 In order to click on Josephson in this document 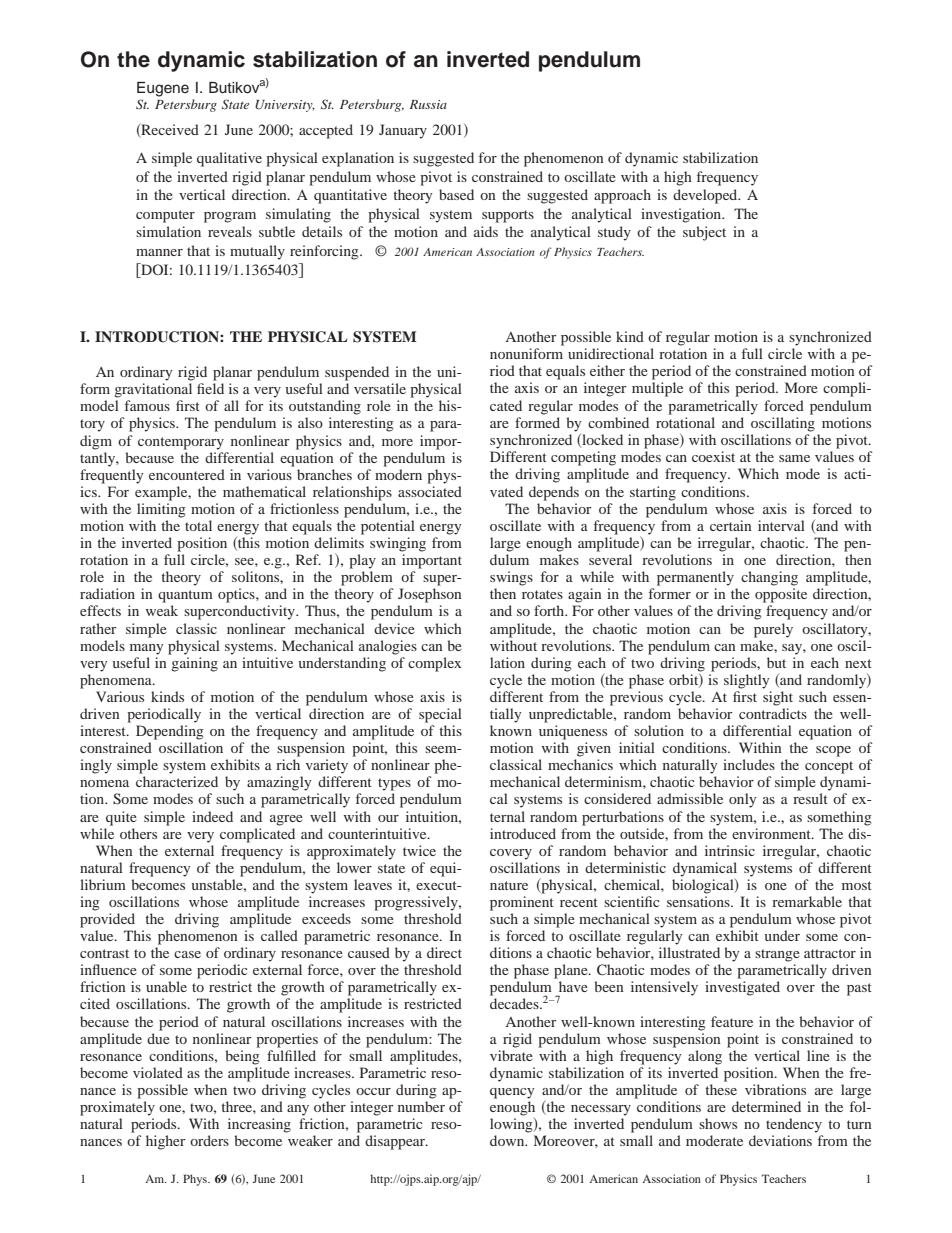, I will do `click(430, 595)`.
